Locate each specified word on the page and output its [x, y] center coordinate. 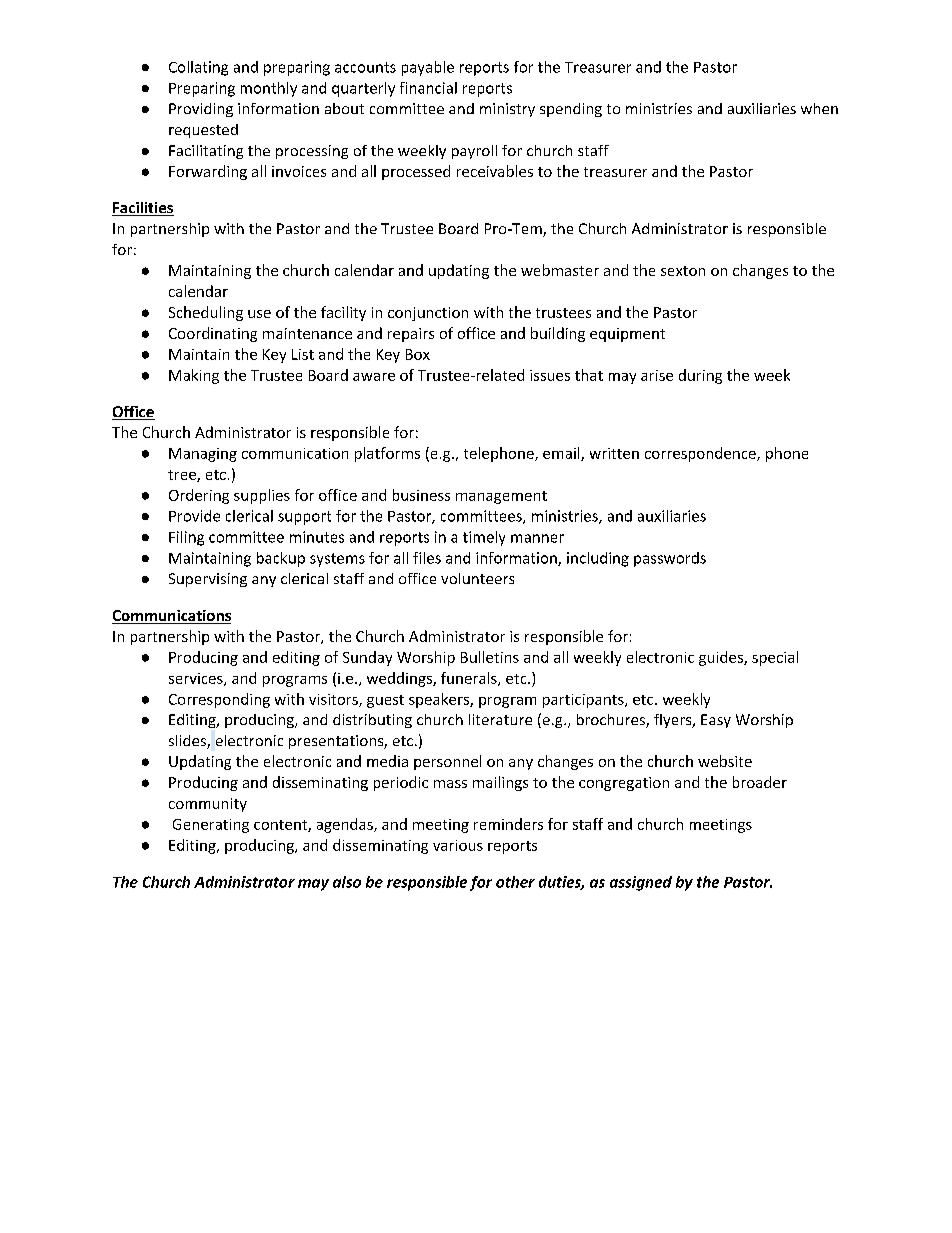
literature [500, 719]
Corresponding [219, 700]
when [819, 108]
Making [194, 376]
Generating [211, 826]
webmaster [560, 270]
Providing [201, 110]
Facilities [143, 209]
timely [484, 538]
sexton [683, 271]
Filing [186, 538]
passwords [670, 559]
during [700, 376]
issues [550, 375]
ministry [507, 110]
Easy [716, 721]
